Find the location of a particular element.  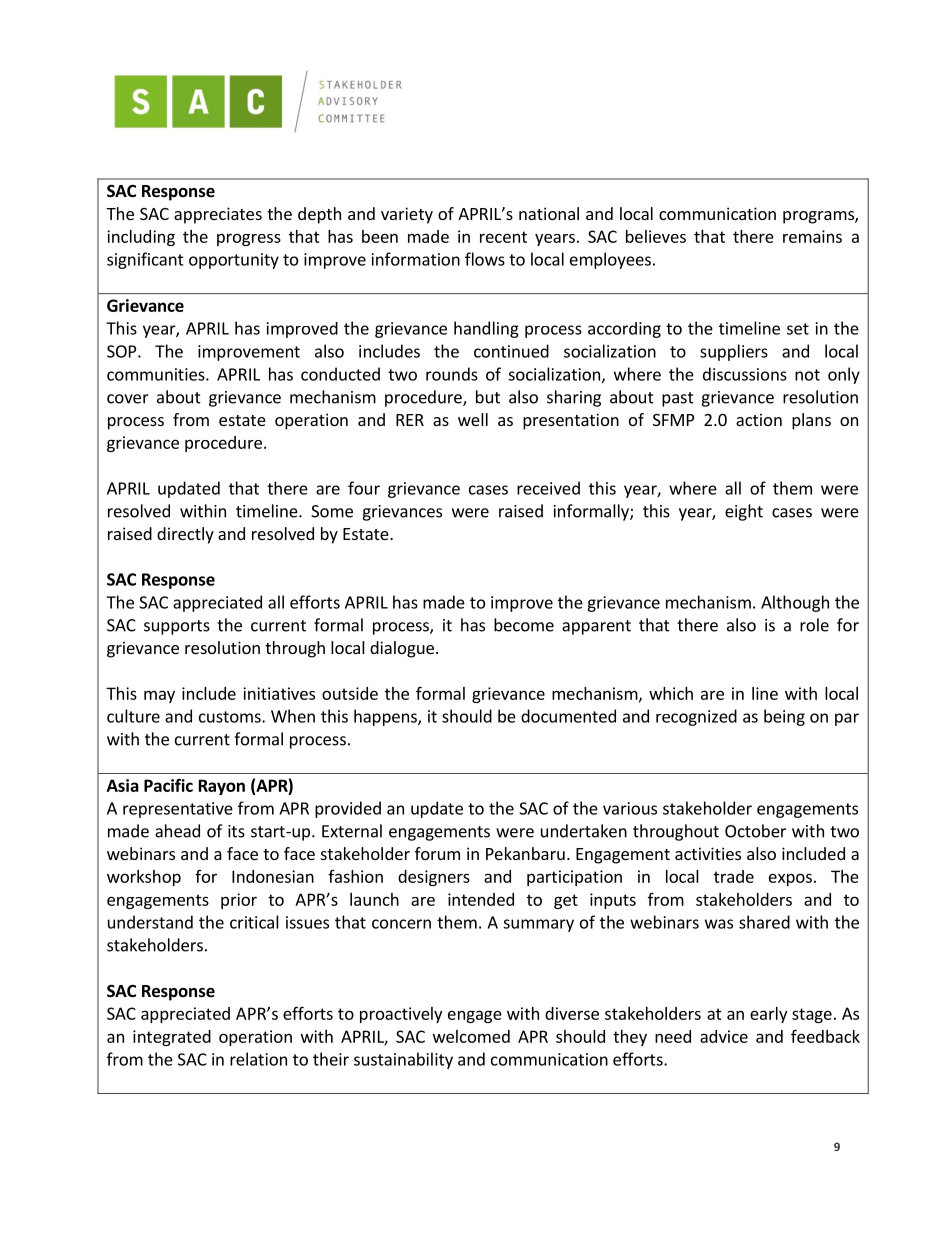

Rayon is located at coordinates (222, 787).
